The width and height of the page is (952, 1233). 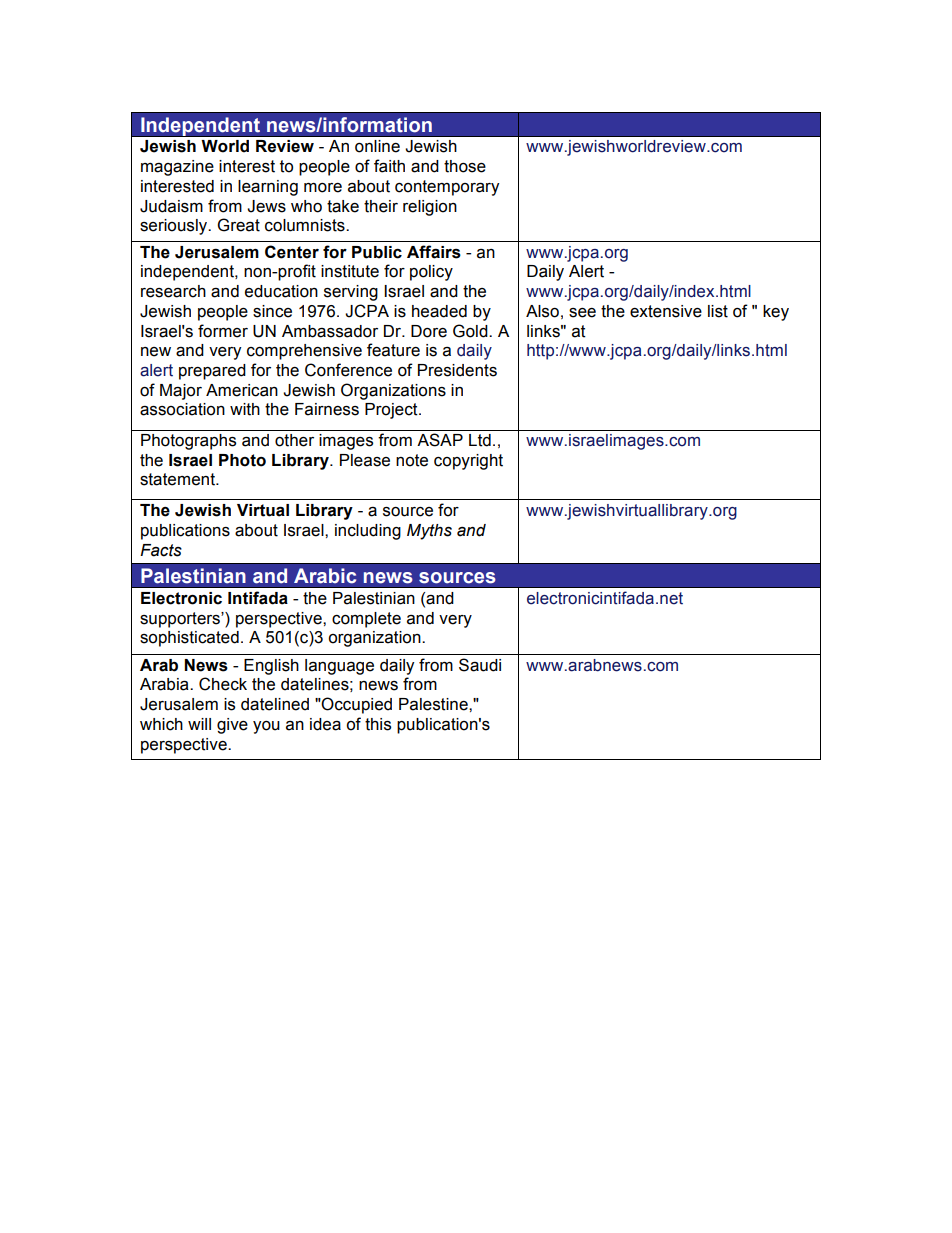 What do you see at coordinates (232, 726) in the page?
I see `give` at bounding box center [232, 726].
